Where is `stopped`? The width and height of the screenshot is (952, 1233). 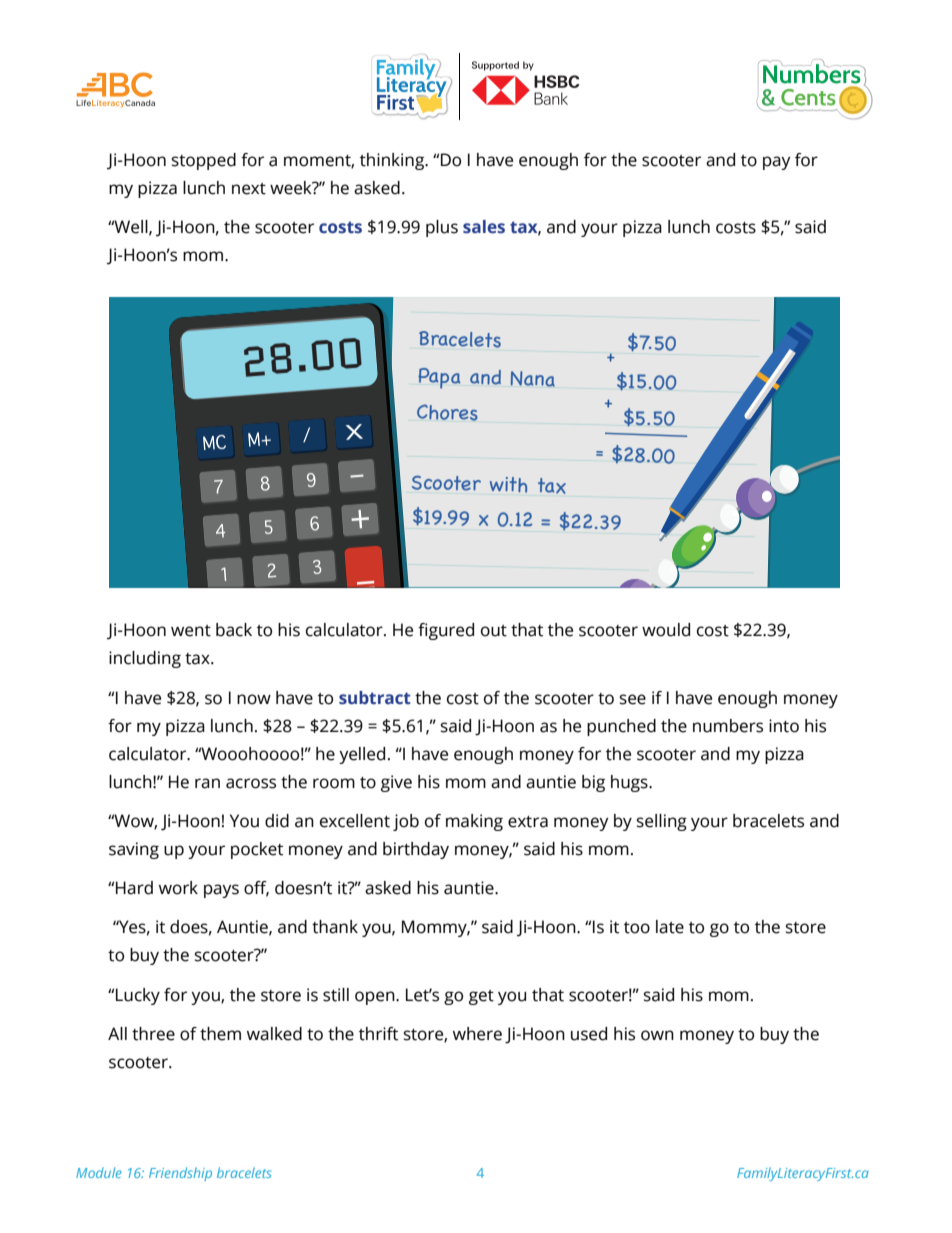
stopped is located at coordinates (204, 161).
